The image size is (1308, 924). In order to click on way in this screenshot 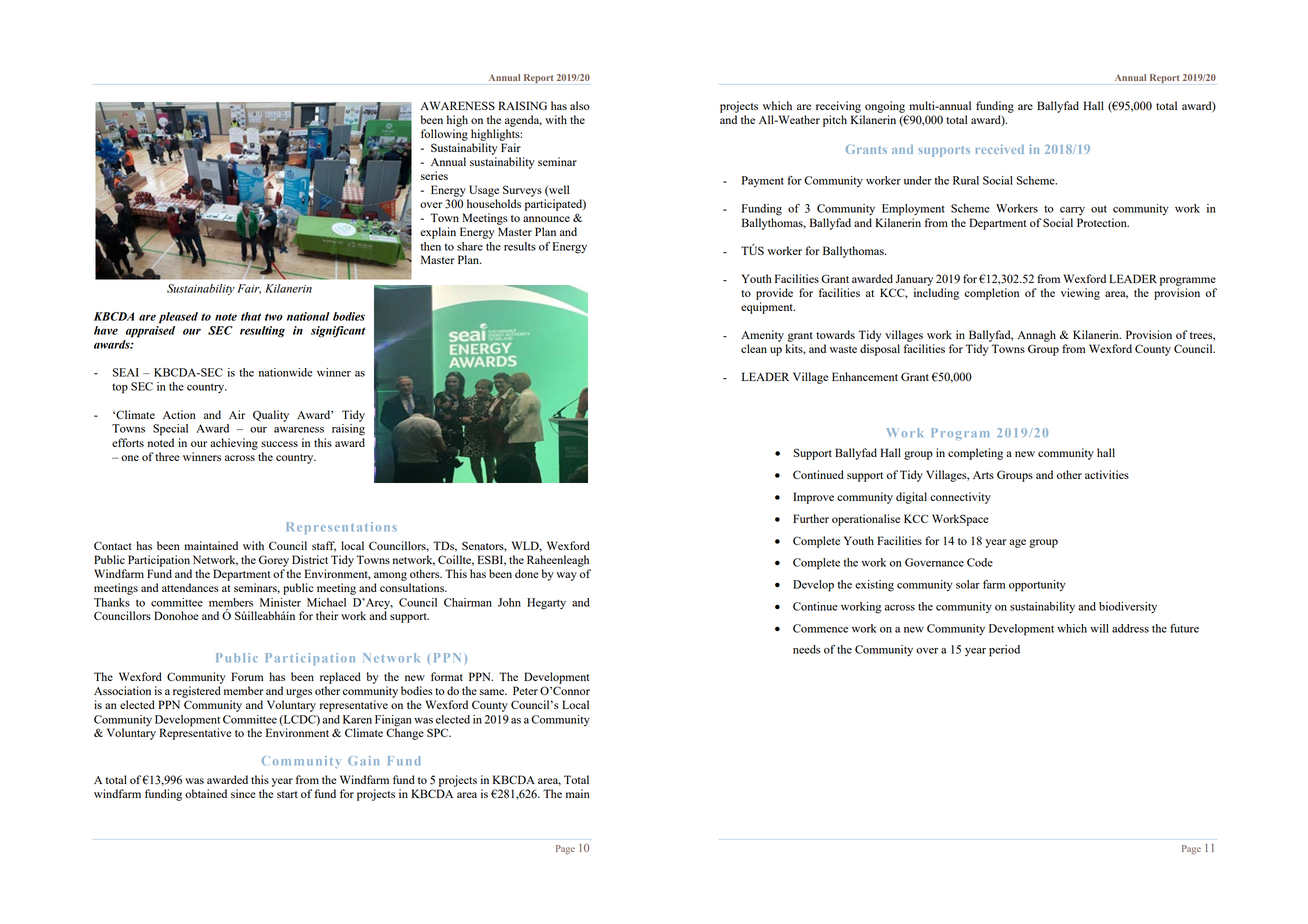, I will do `click(566, 576)`.
